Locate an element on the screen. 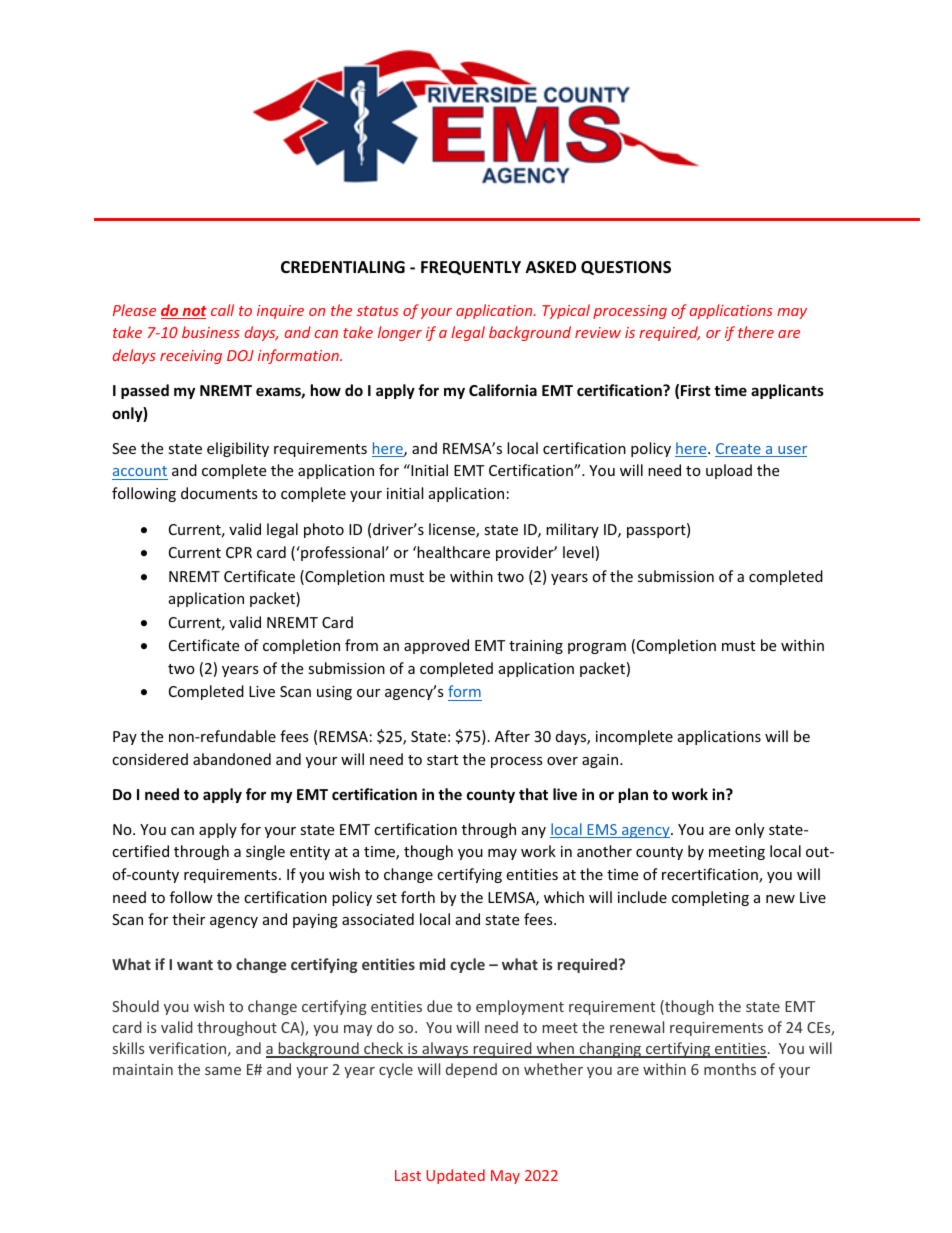 This screenshot has width=952, height=1233. approved is located at coordinates (436, 646).
